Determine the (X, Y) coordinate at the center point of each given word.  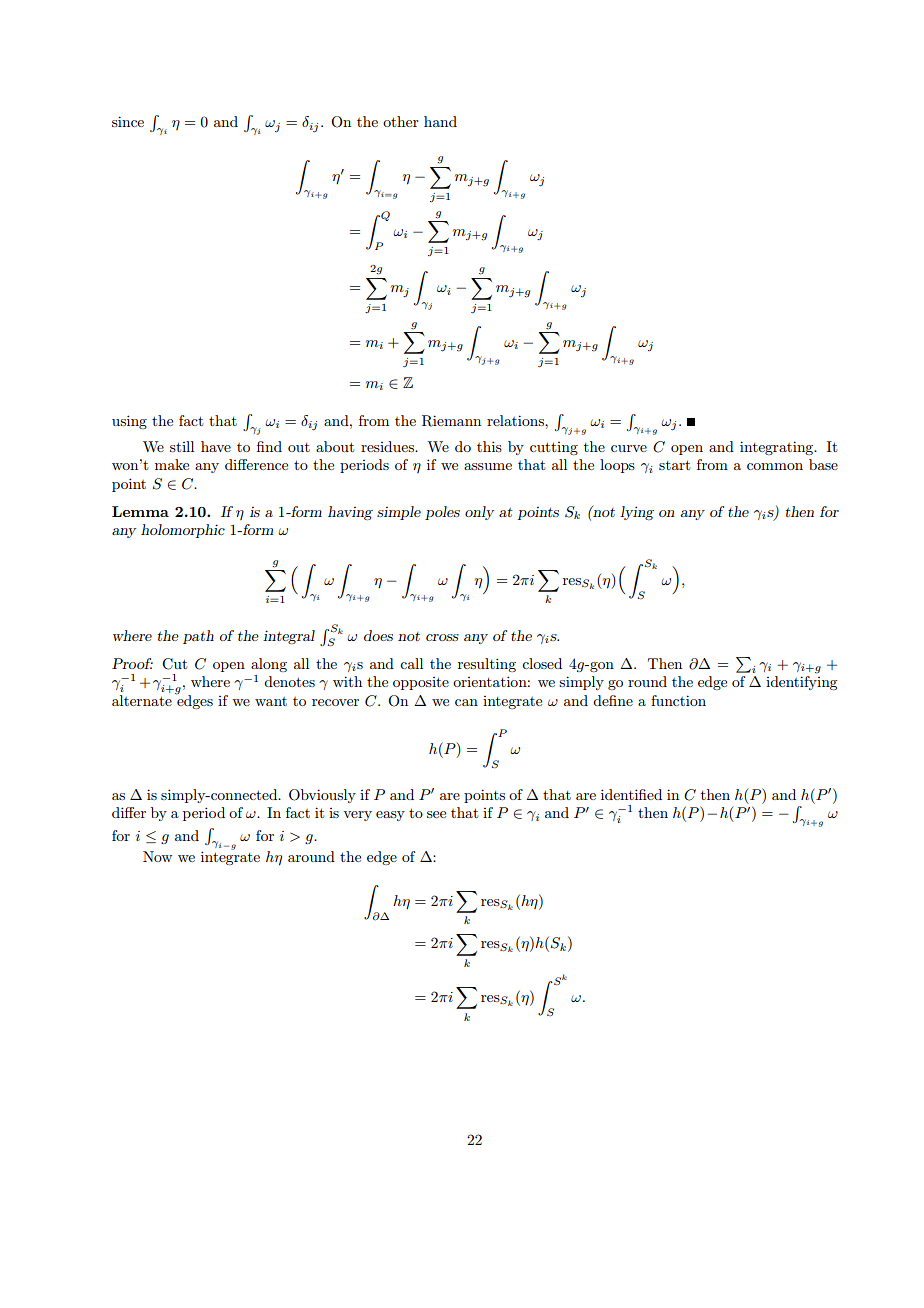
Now (157, 856)
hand (440, 121)
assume (488, 466)
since (128, 121)
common (775, 466)
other (401, 121)
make (172, 464)
